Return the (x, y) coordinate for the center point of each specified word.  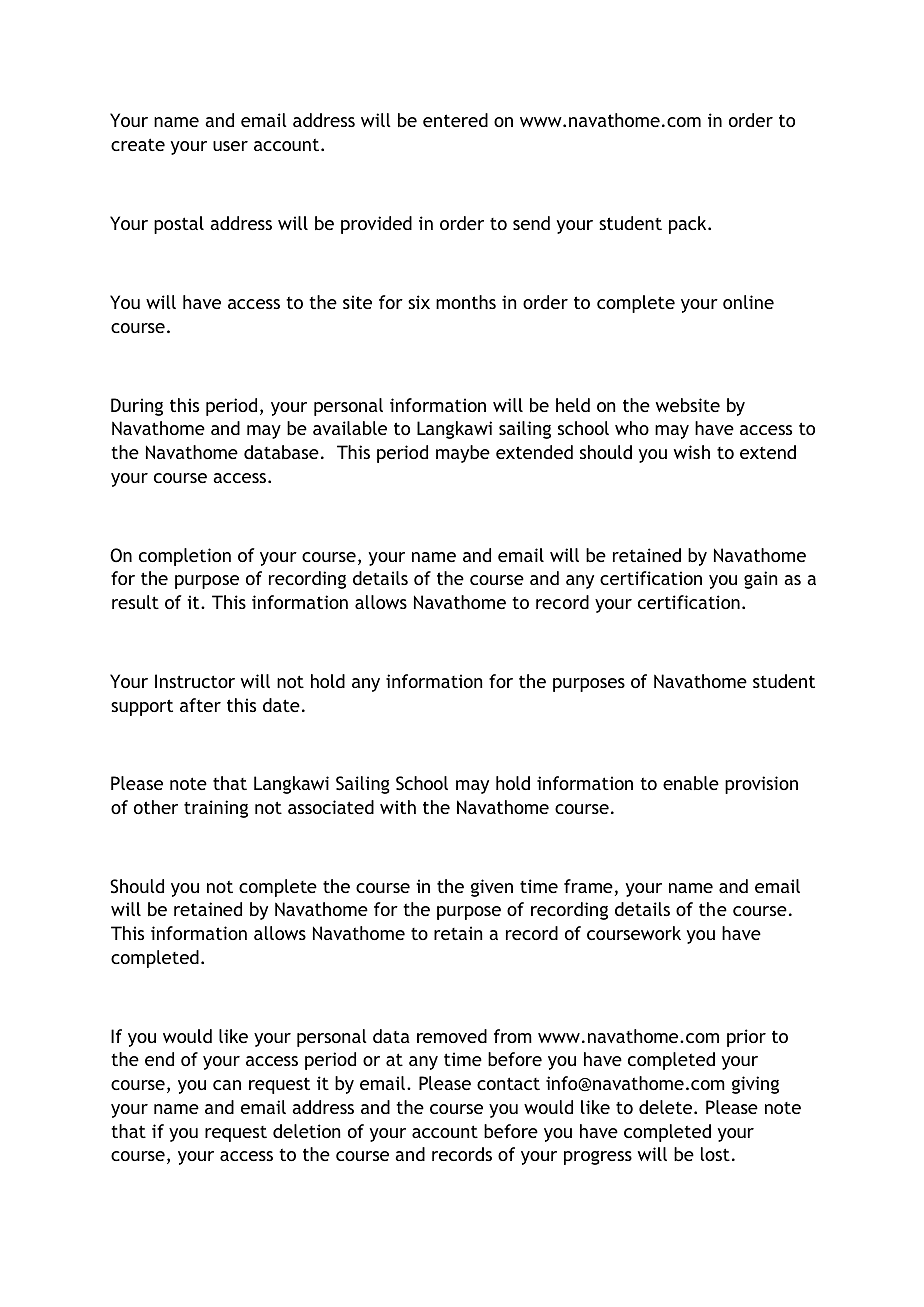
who (632, 428)
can (227, 1085)
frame (588, 886)
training (216, 809)
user (230, 146)
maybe (463, 454)
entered (455, 120)
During (137, 407)
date (281, 705)
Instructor (195, 681)
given (492, 888)
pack (689, 225)
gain (760, 580)
